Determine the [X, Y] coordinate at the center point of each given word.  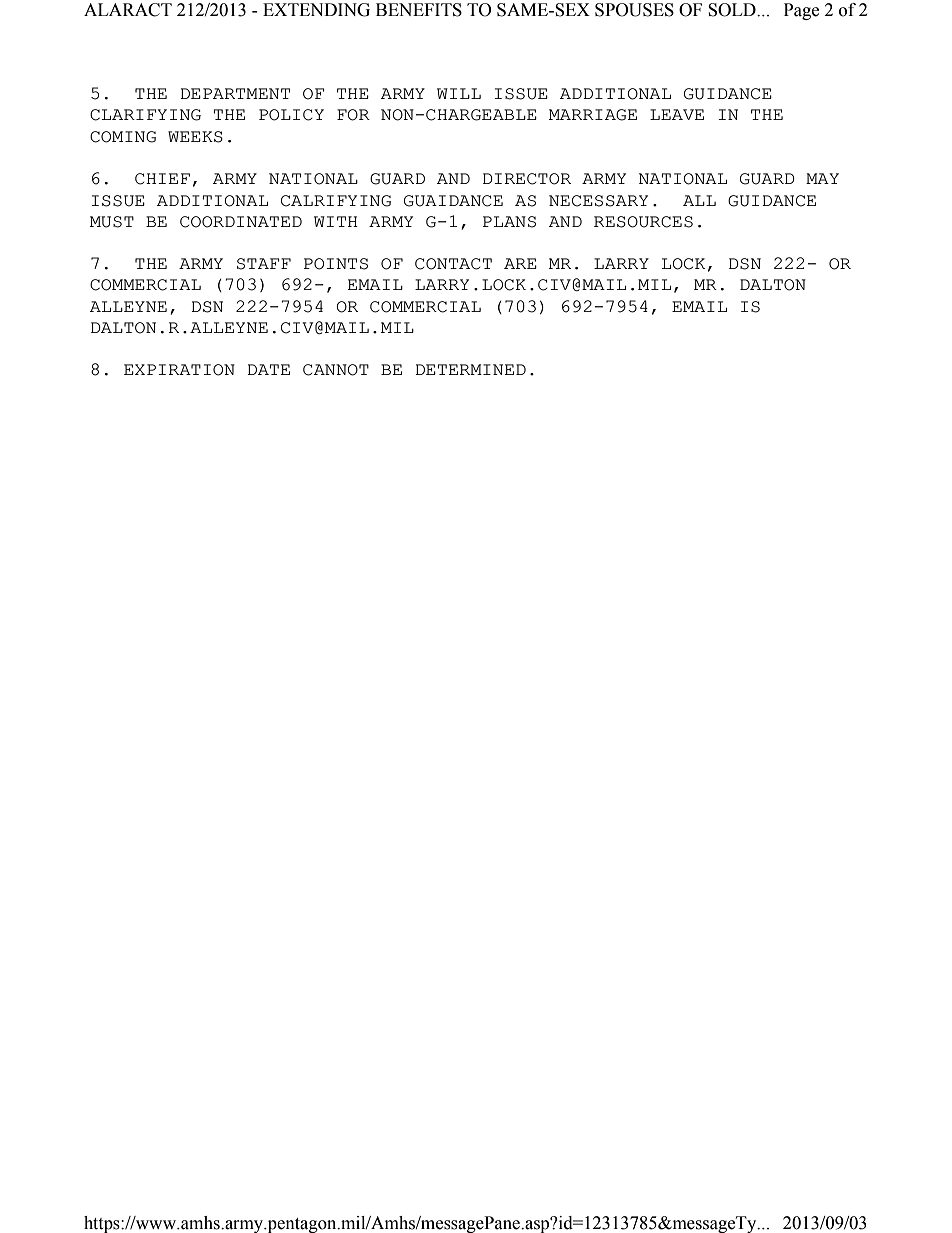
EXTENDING [316, 10]
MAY [822, 178]
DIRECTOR [527, 179]
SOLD [733, 10]
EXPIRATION [179, 370]
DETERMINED [470, 369]
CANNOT [336, 370]
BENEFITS [419, 10]
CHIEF [162, 179]
